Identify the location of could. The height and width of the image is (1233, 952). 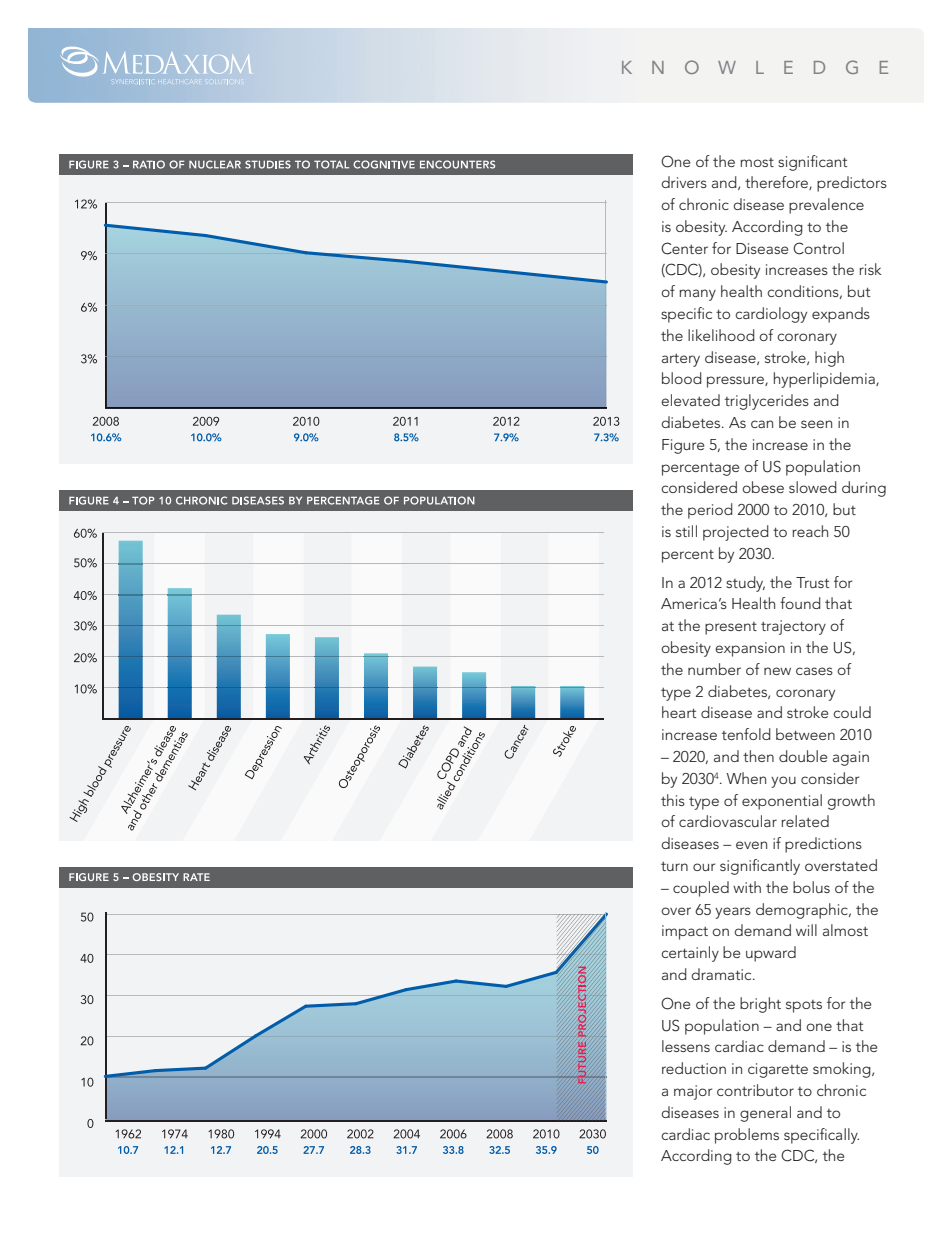
(852, 712).
